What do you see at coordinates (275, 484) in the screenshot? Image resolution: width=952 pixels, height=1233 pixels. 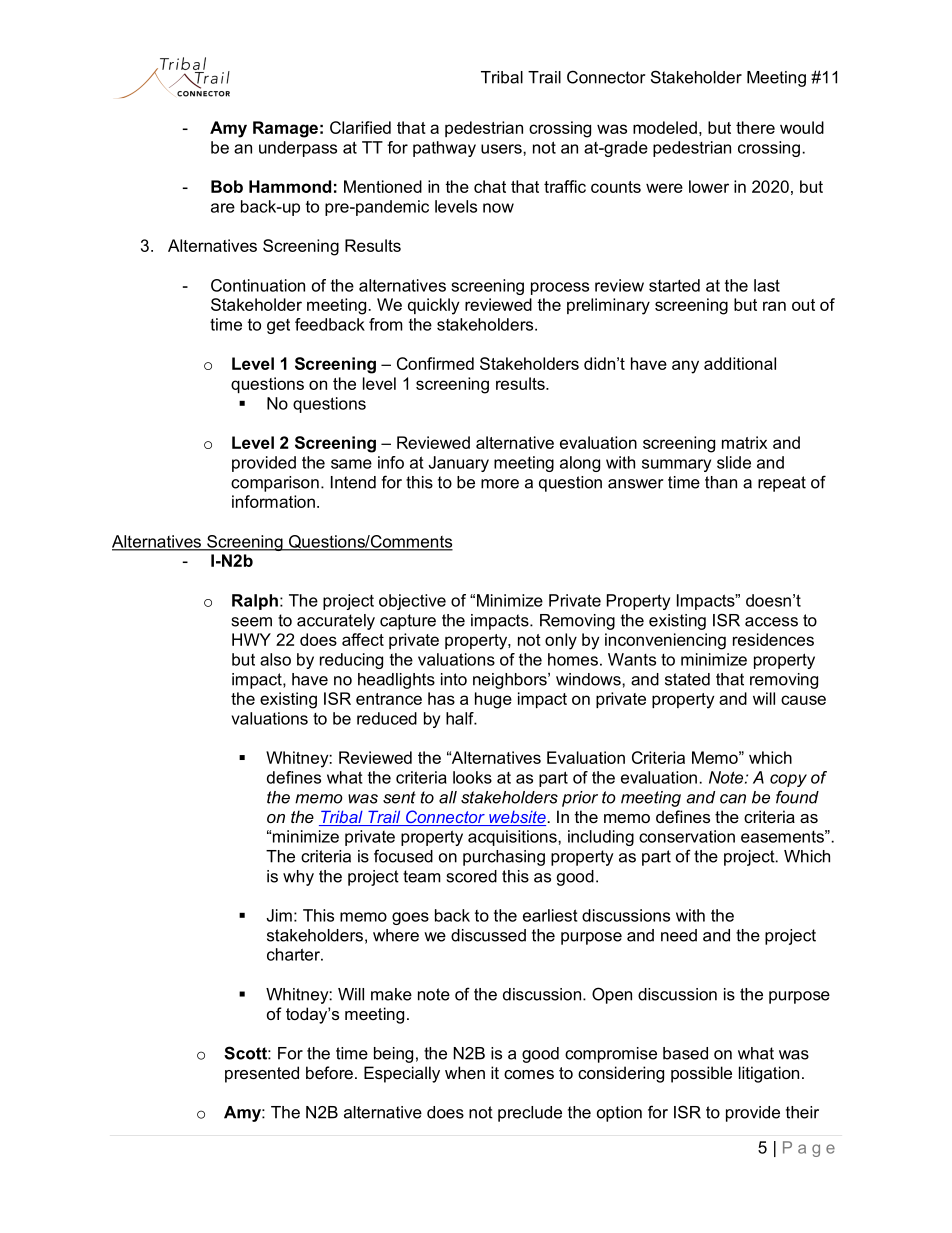 I see `comparison` at bounding box center [275, 484].
